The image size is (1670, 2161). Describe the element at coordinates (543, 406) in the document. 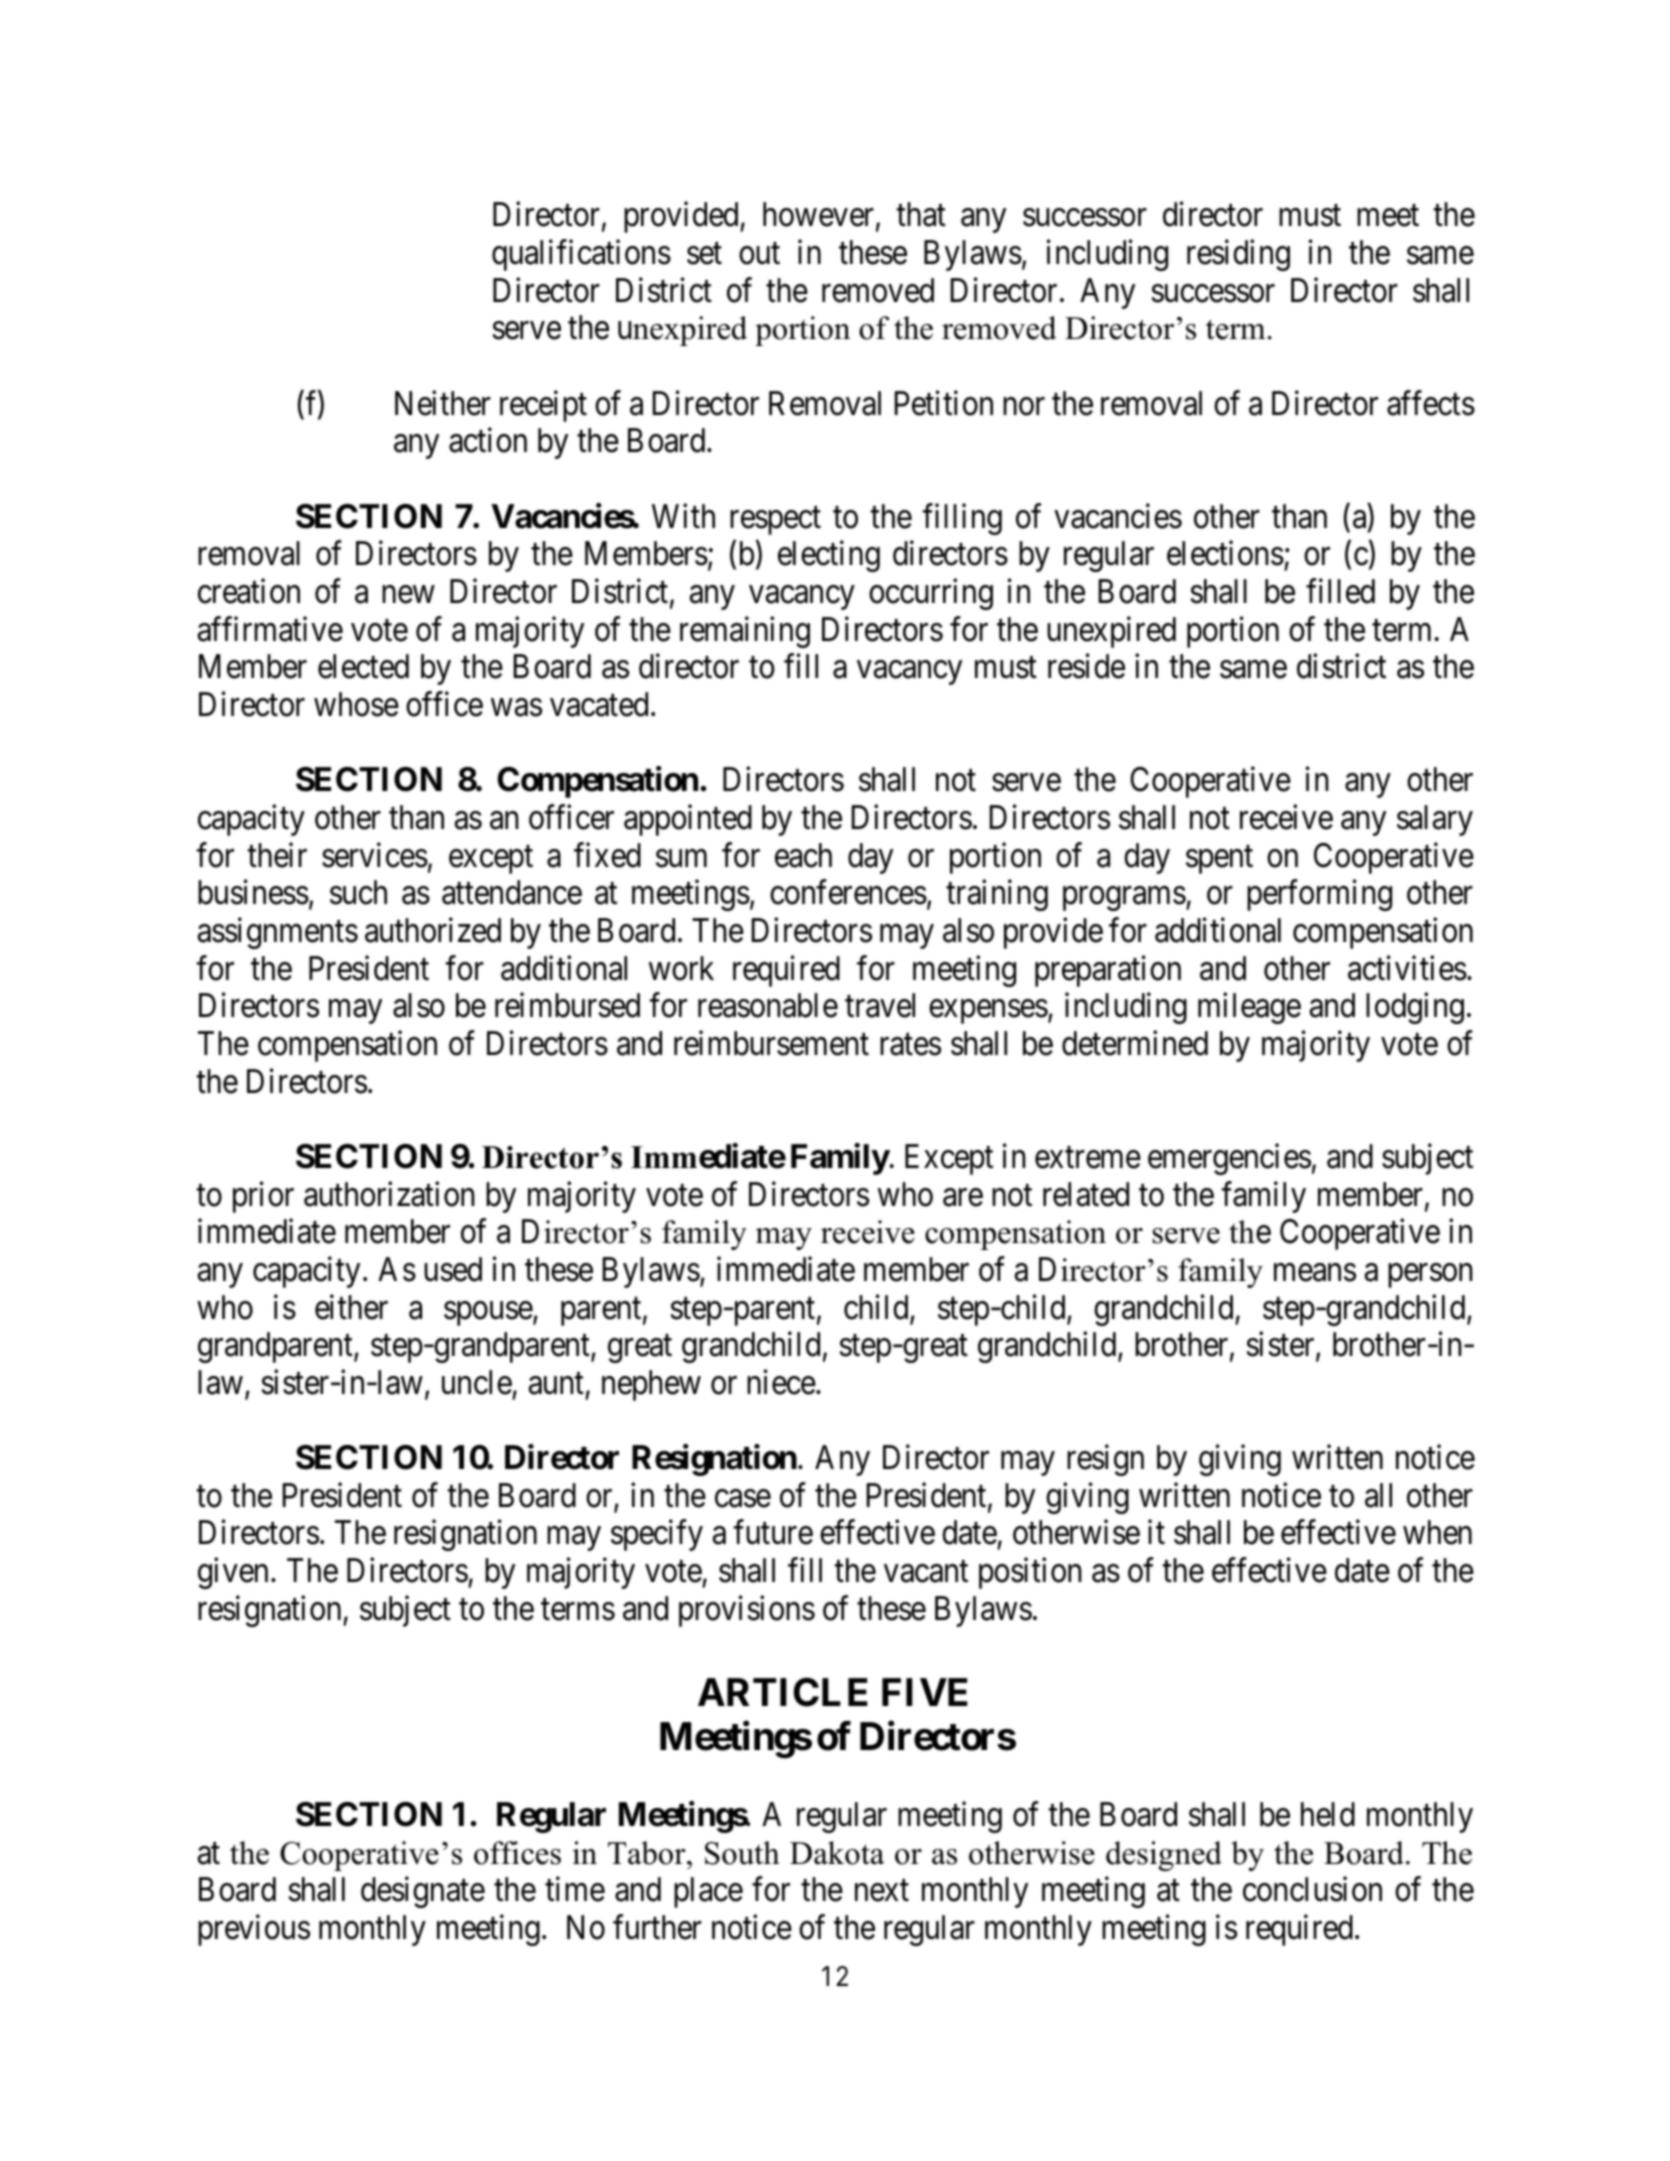

I see `receipt` at that location.
